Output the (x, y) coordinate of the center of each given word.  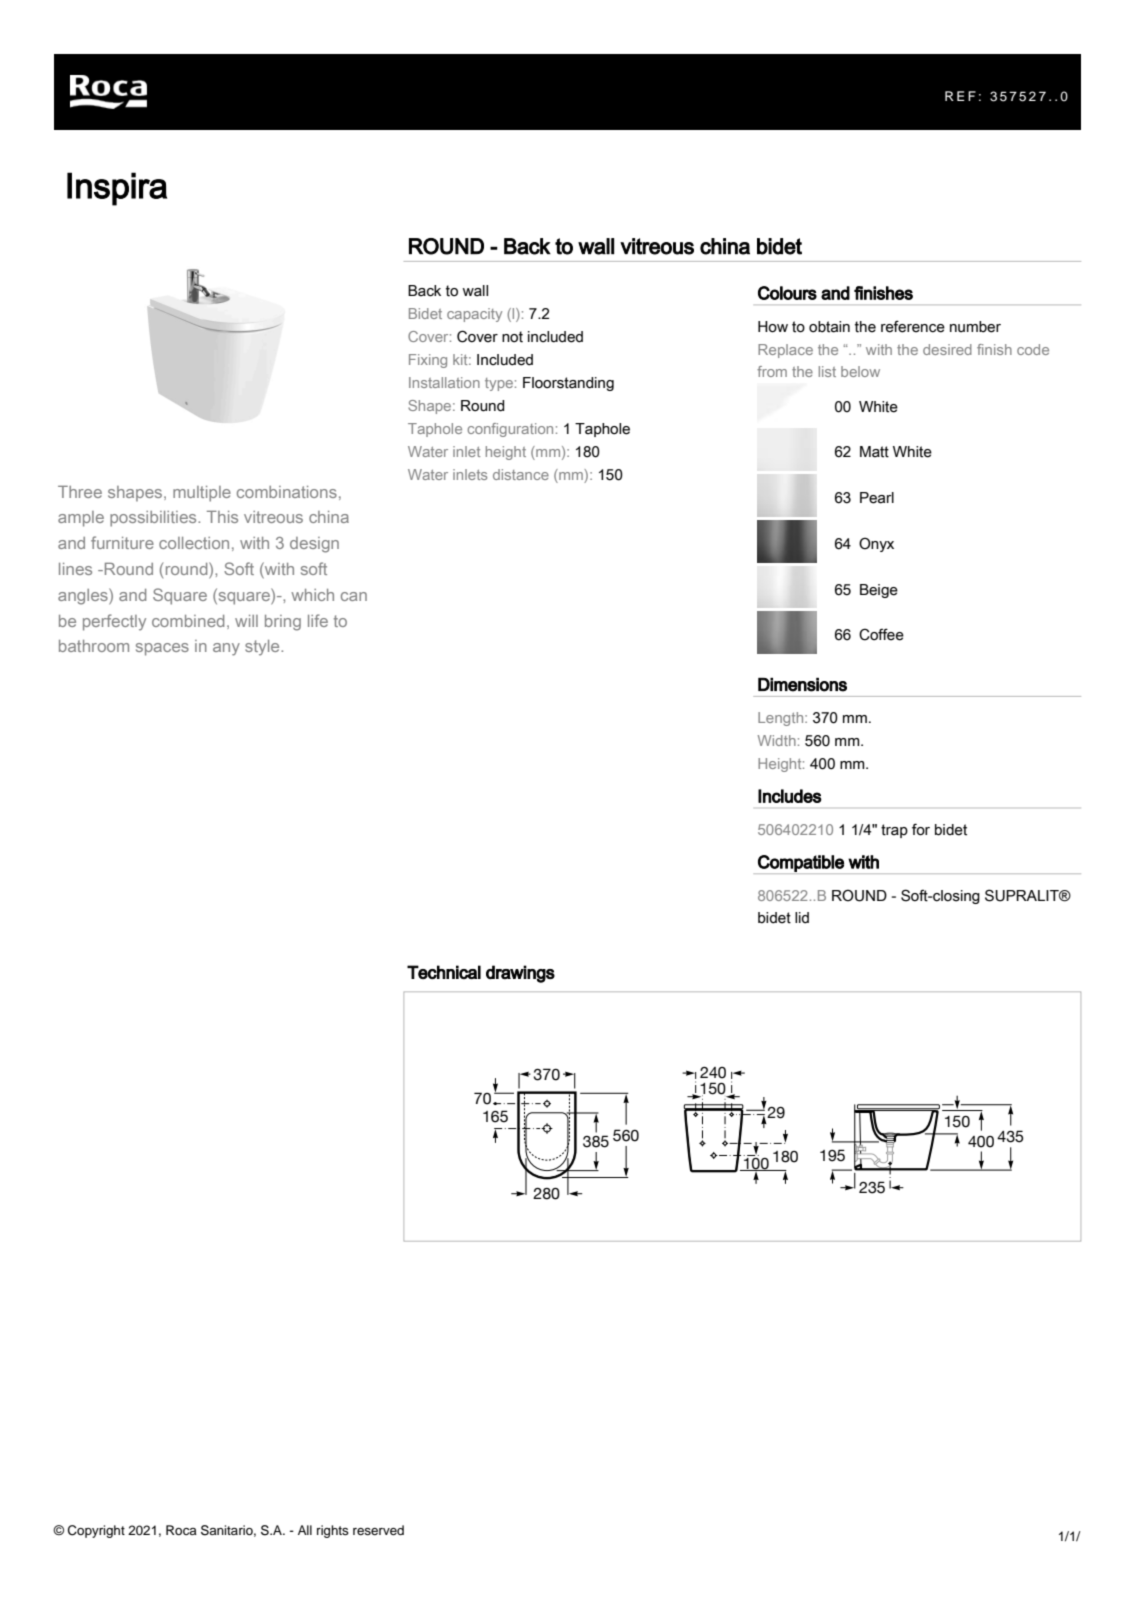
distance (521, 474)
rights (333, 1531)
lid (802, 918)
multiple (202, 494)
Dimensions (802, 685)
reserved (378, 1530)
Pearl (877, 498)
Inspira (117, 189)
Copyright (96, 1531)
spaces (162, 649)
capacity (474, 315)
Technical (444, 972)
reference (913, 326)
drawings (520, 974)
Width (777, 740)
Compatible (801, 864)
